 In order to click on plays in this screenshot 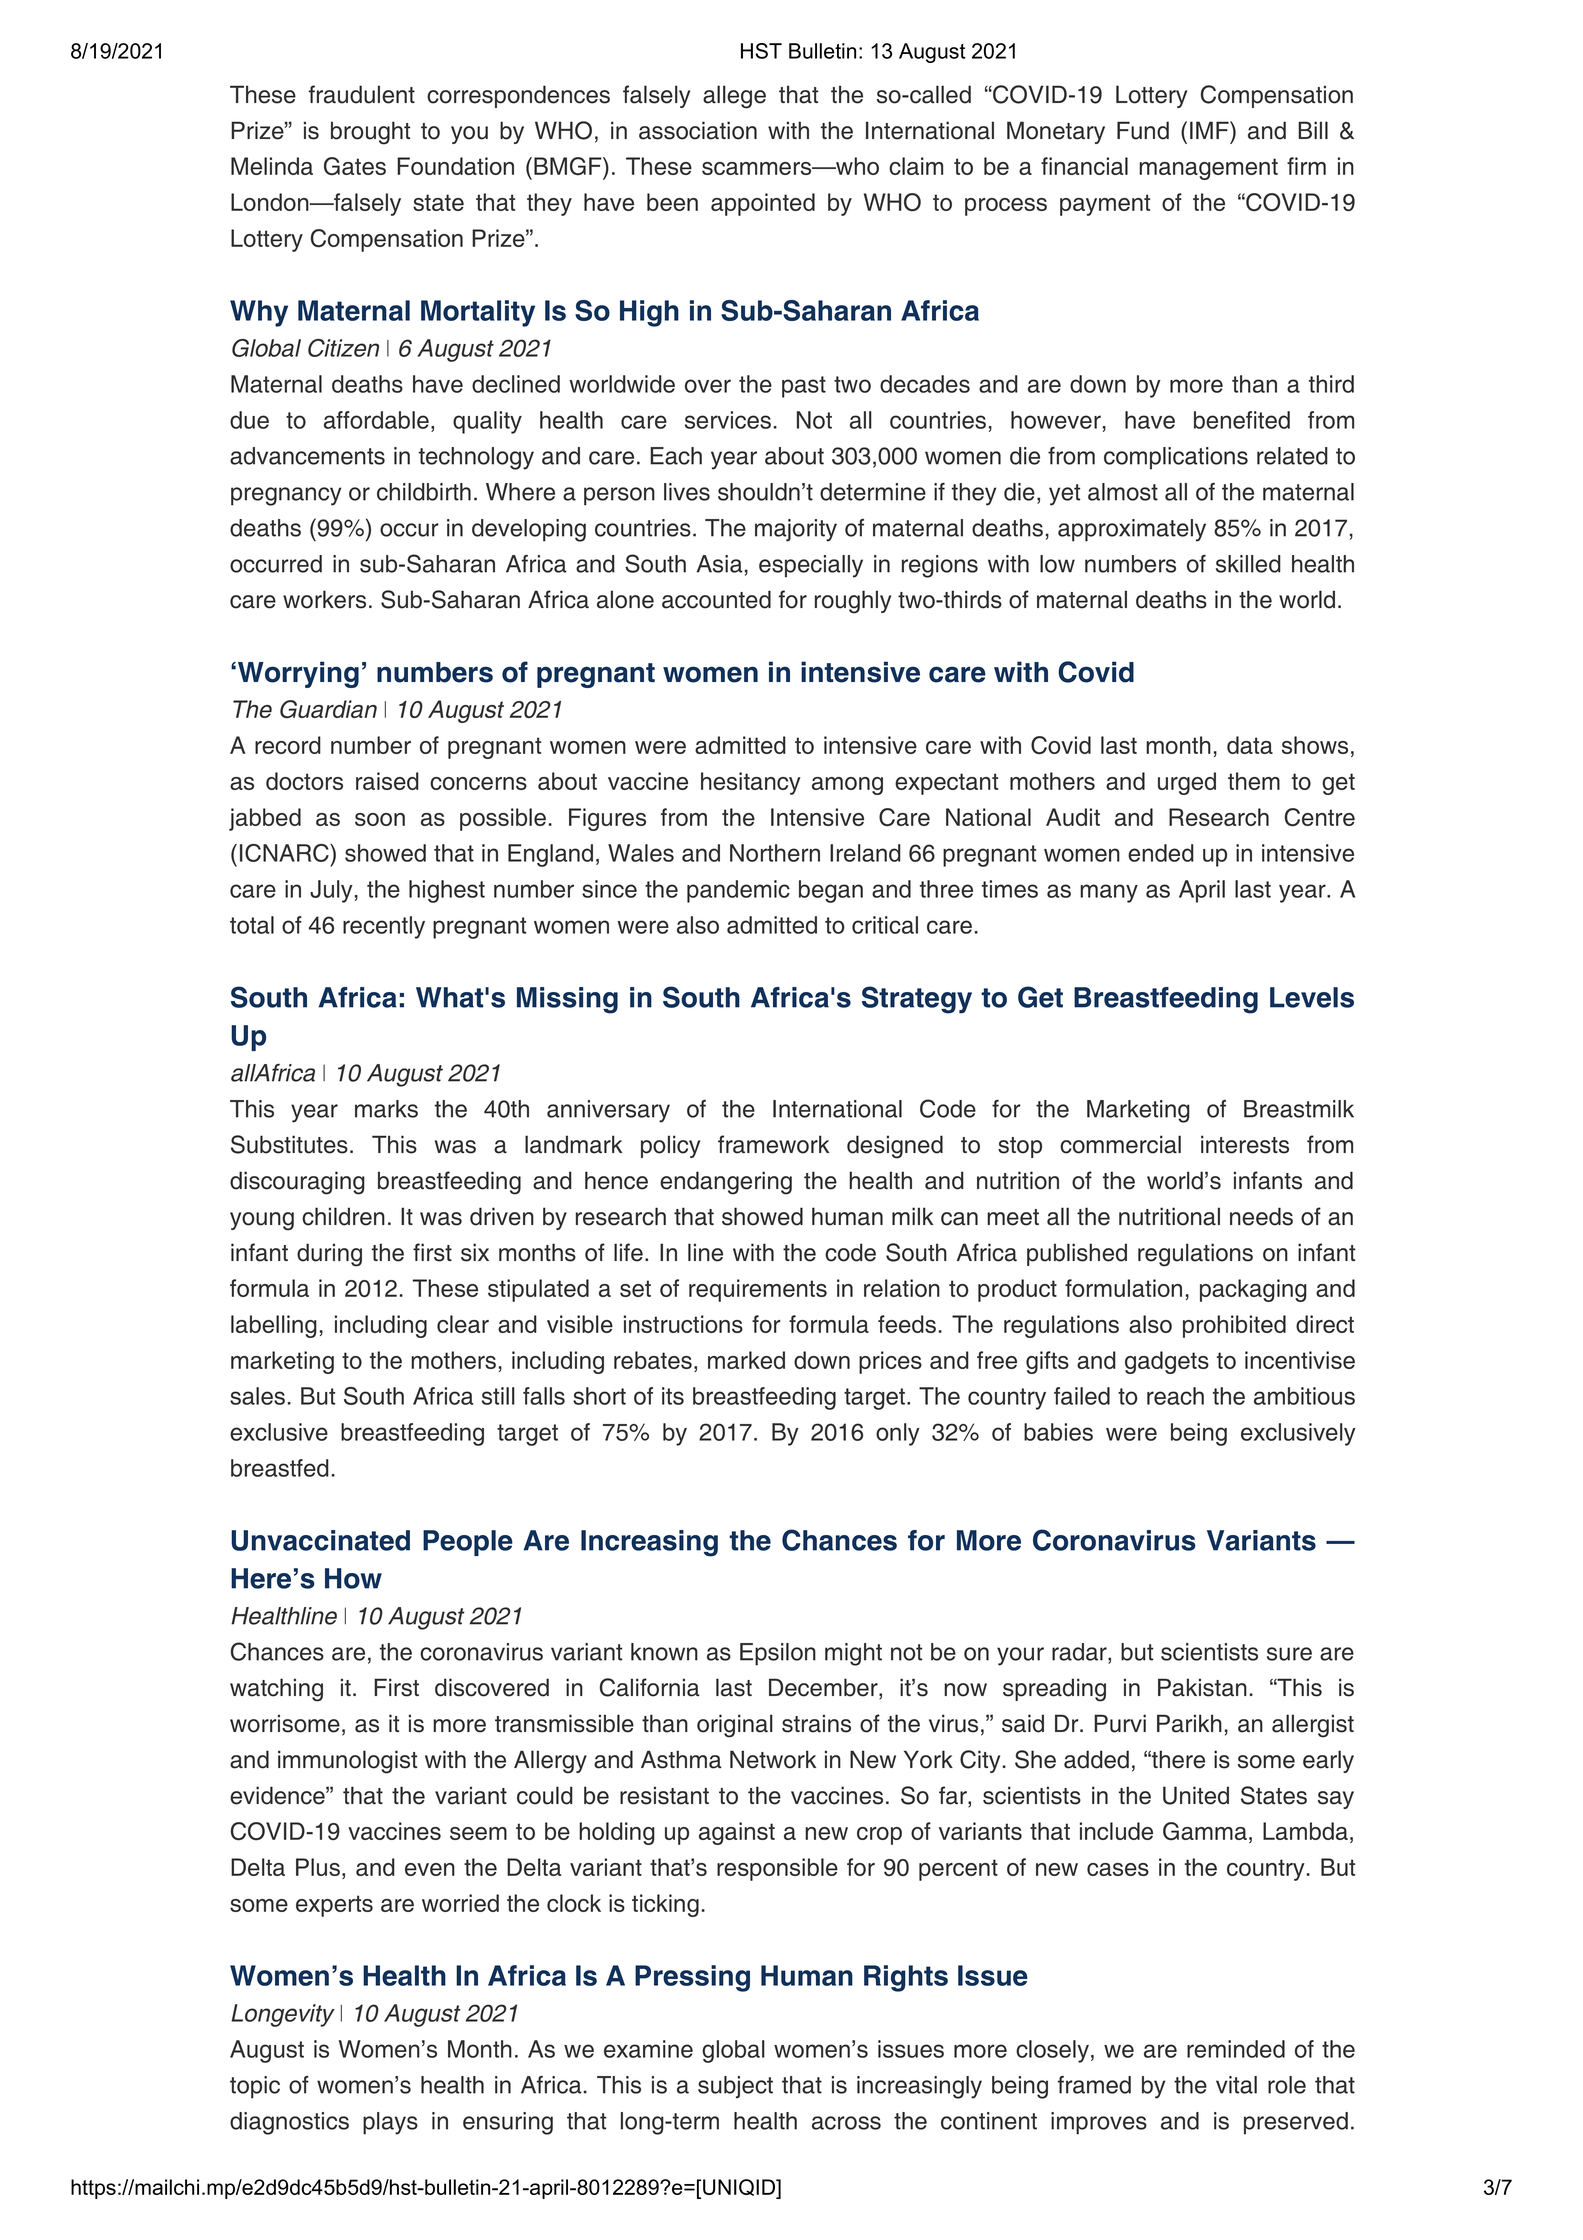, I will do `click(390, 2123)`.
